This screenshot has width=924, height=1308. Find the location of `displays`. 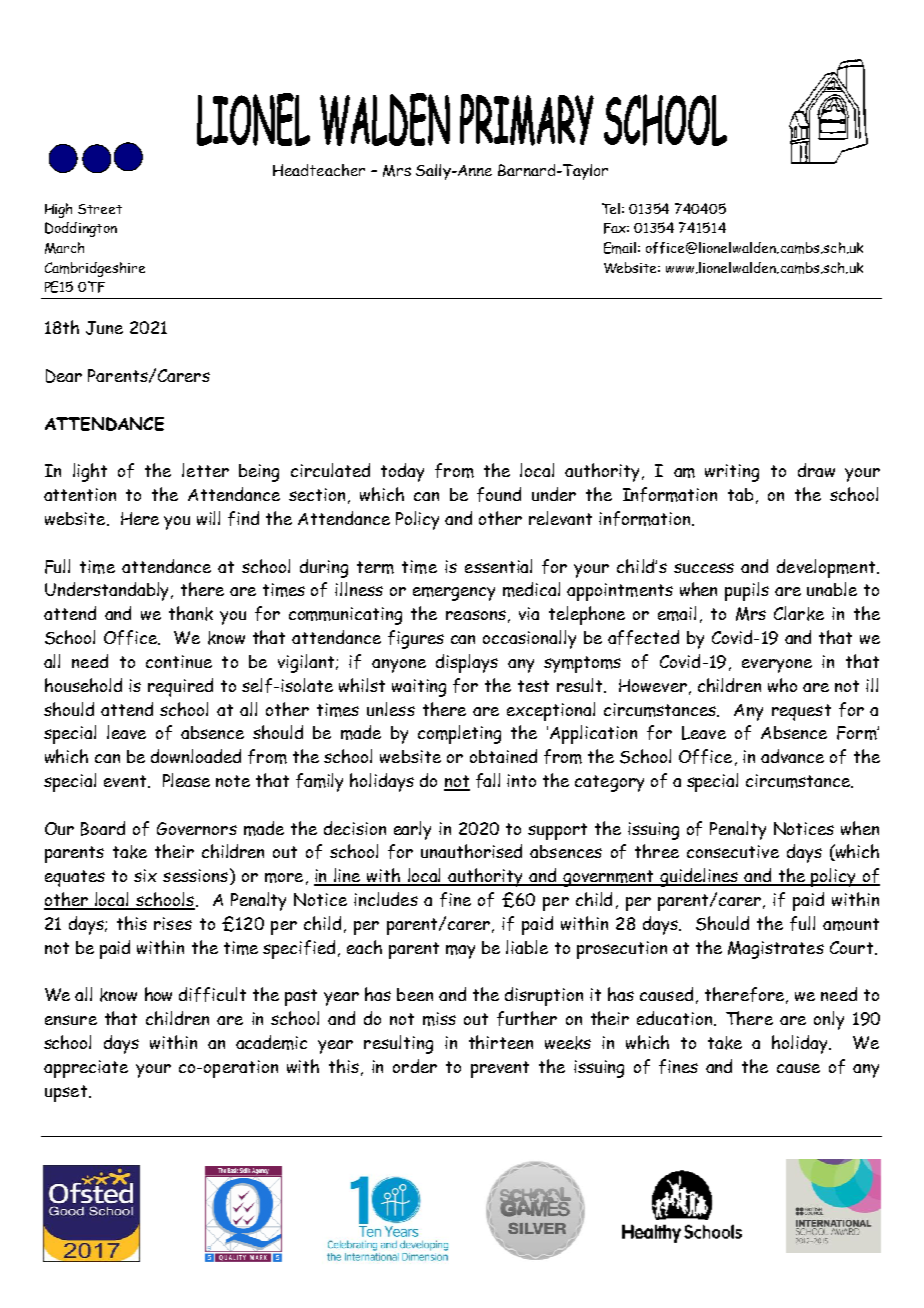

displays is located at coordinates (467, 663).
